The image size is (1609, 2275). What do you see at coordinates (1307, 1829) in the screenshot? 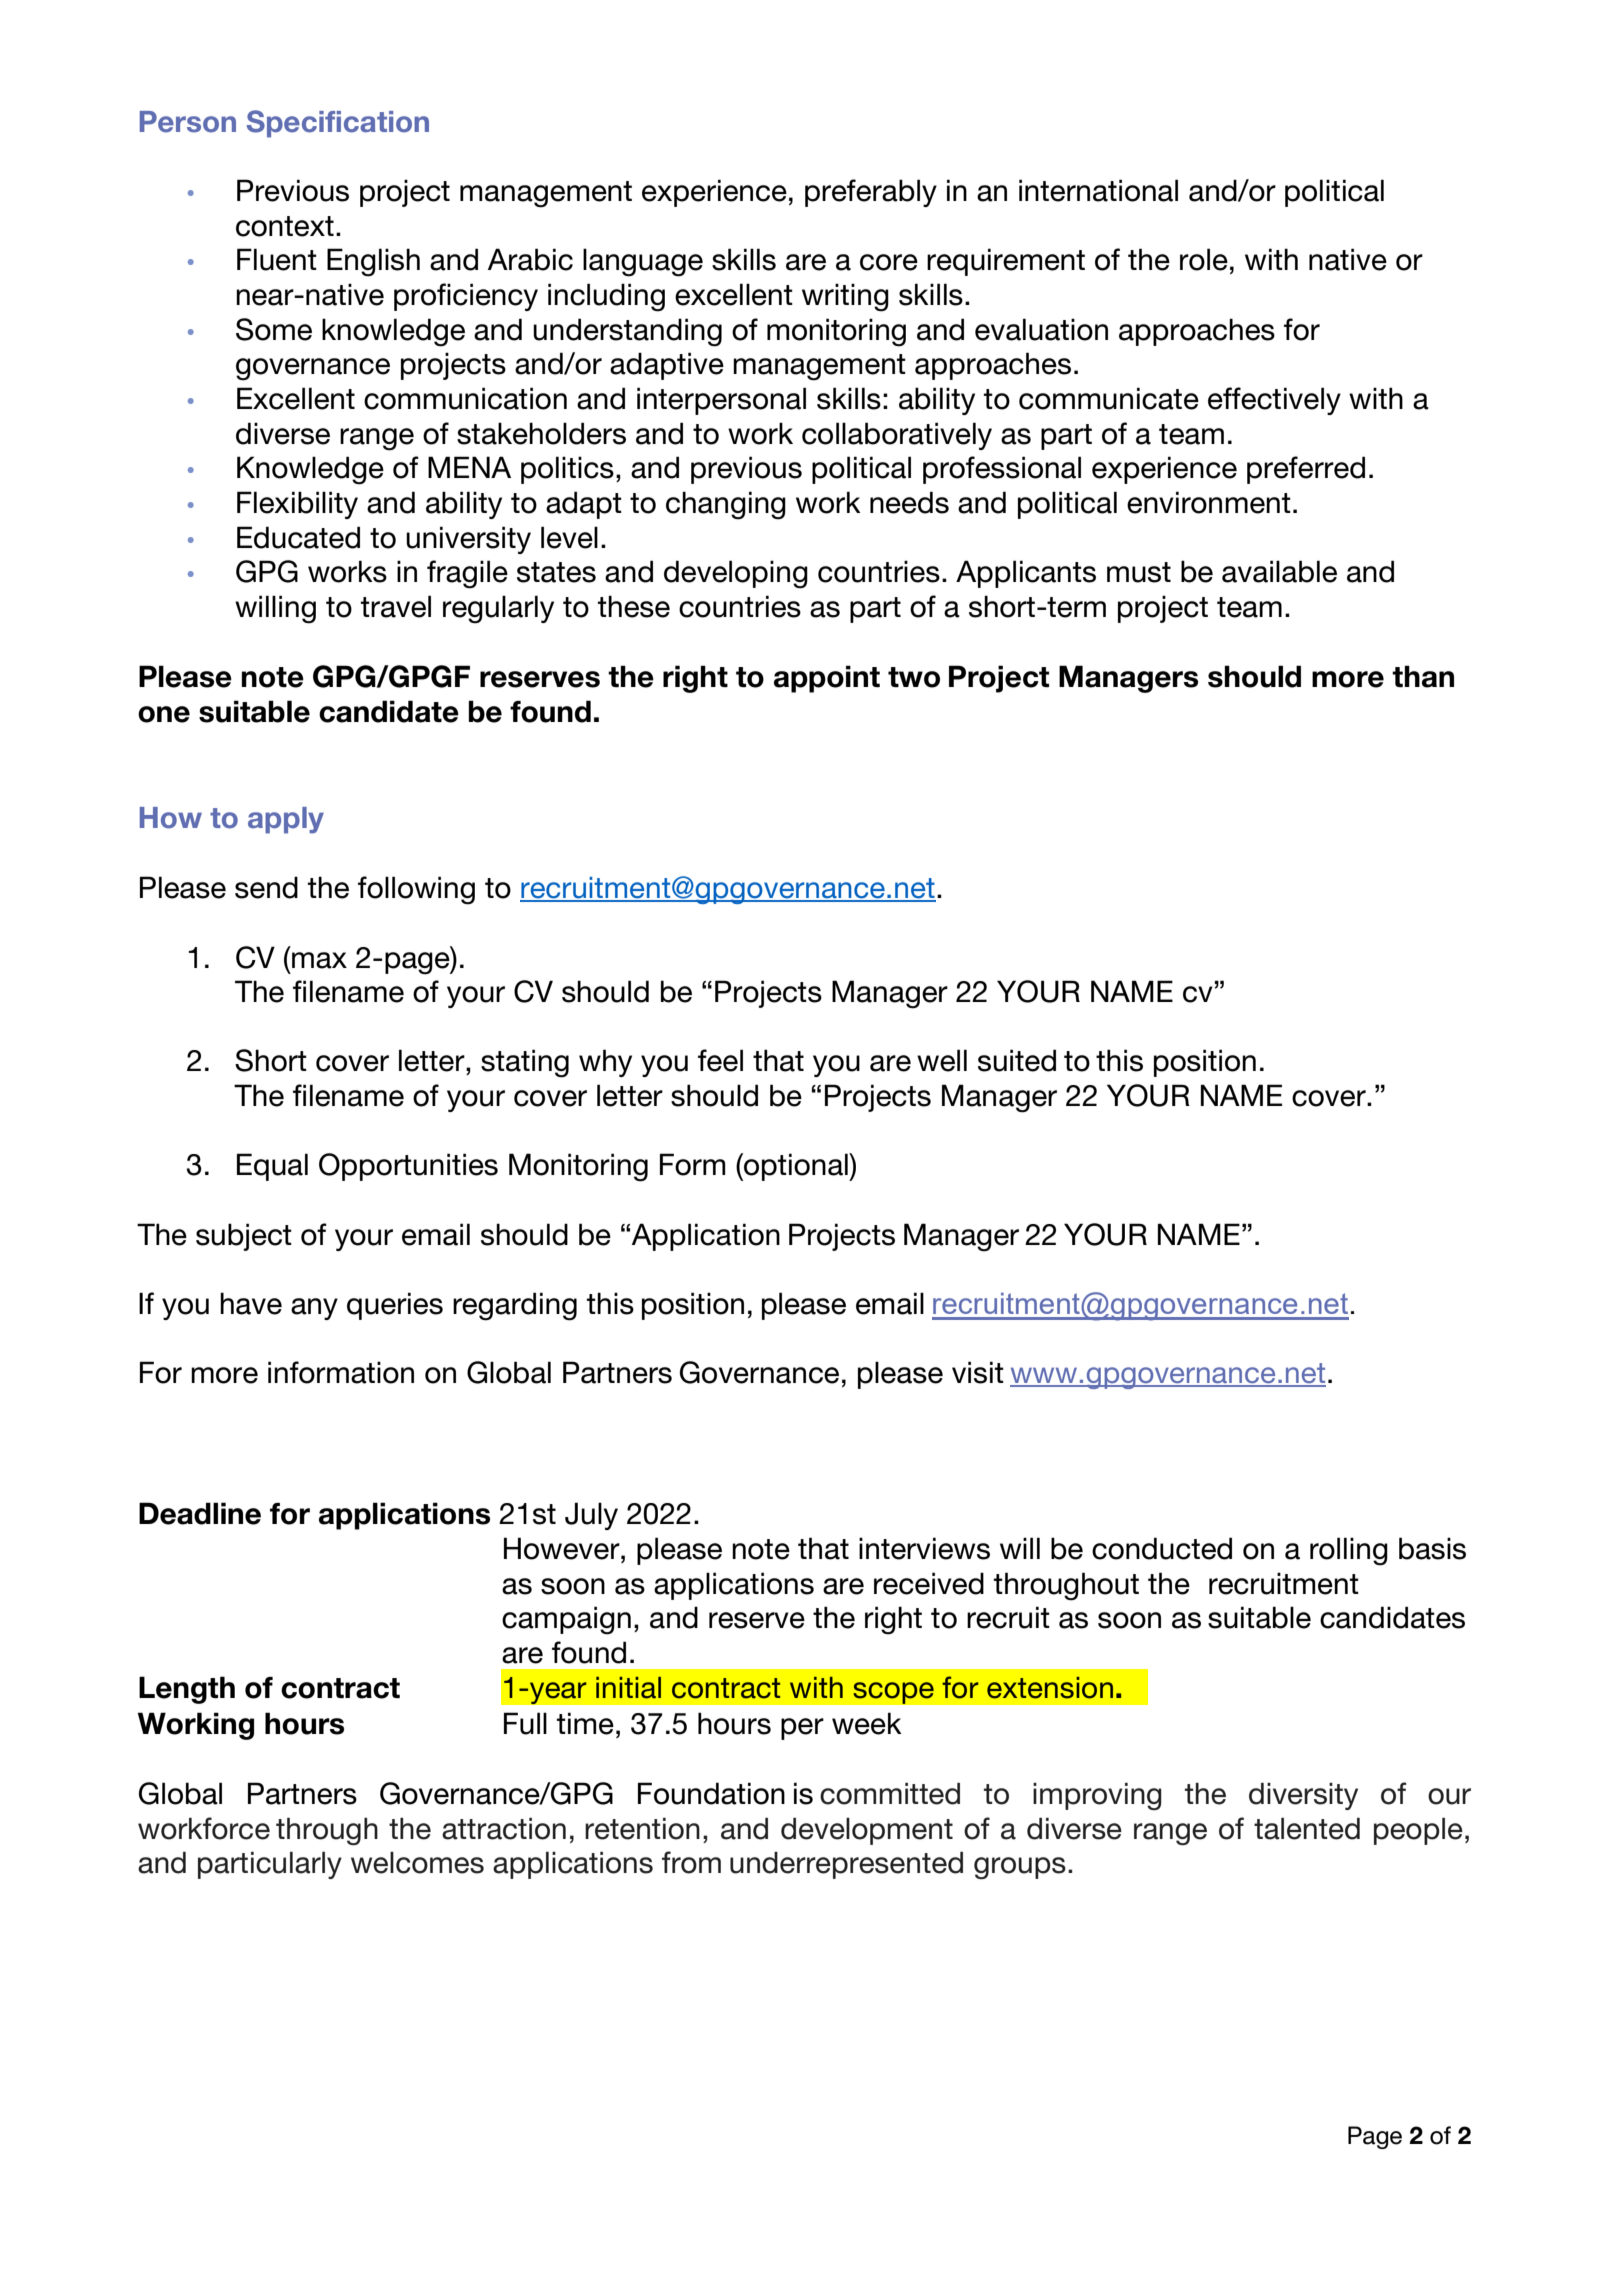
I see `talented` at bounding box center [1307, 1829].
